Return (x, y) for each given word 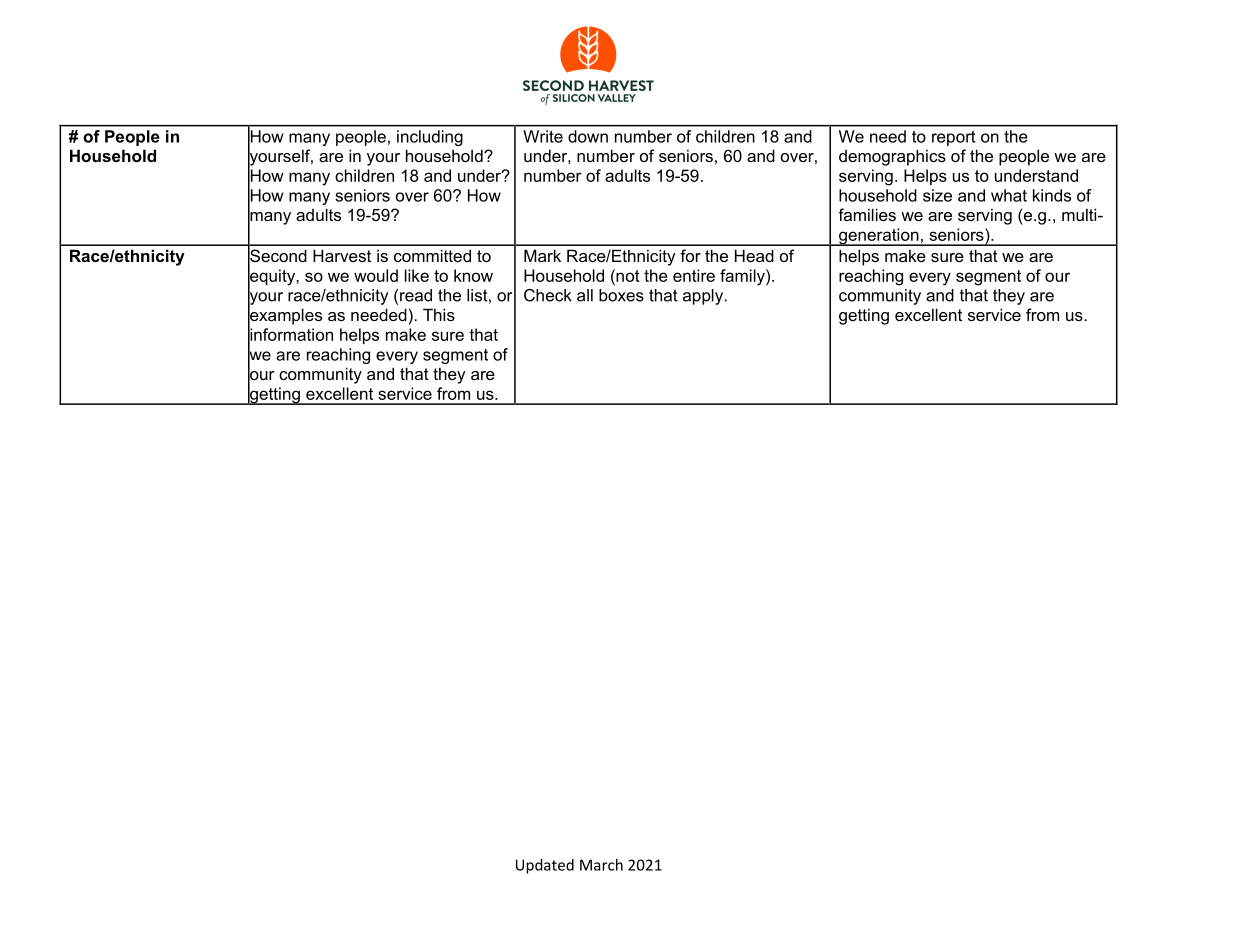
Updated (545, 866)
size (937, 195)
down (588, 136)
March (601, 865)
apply (704, 297)
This (439, 314)
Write (543, 136)
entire (694, 275)
